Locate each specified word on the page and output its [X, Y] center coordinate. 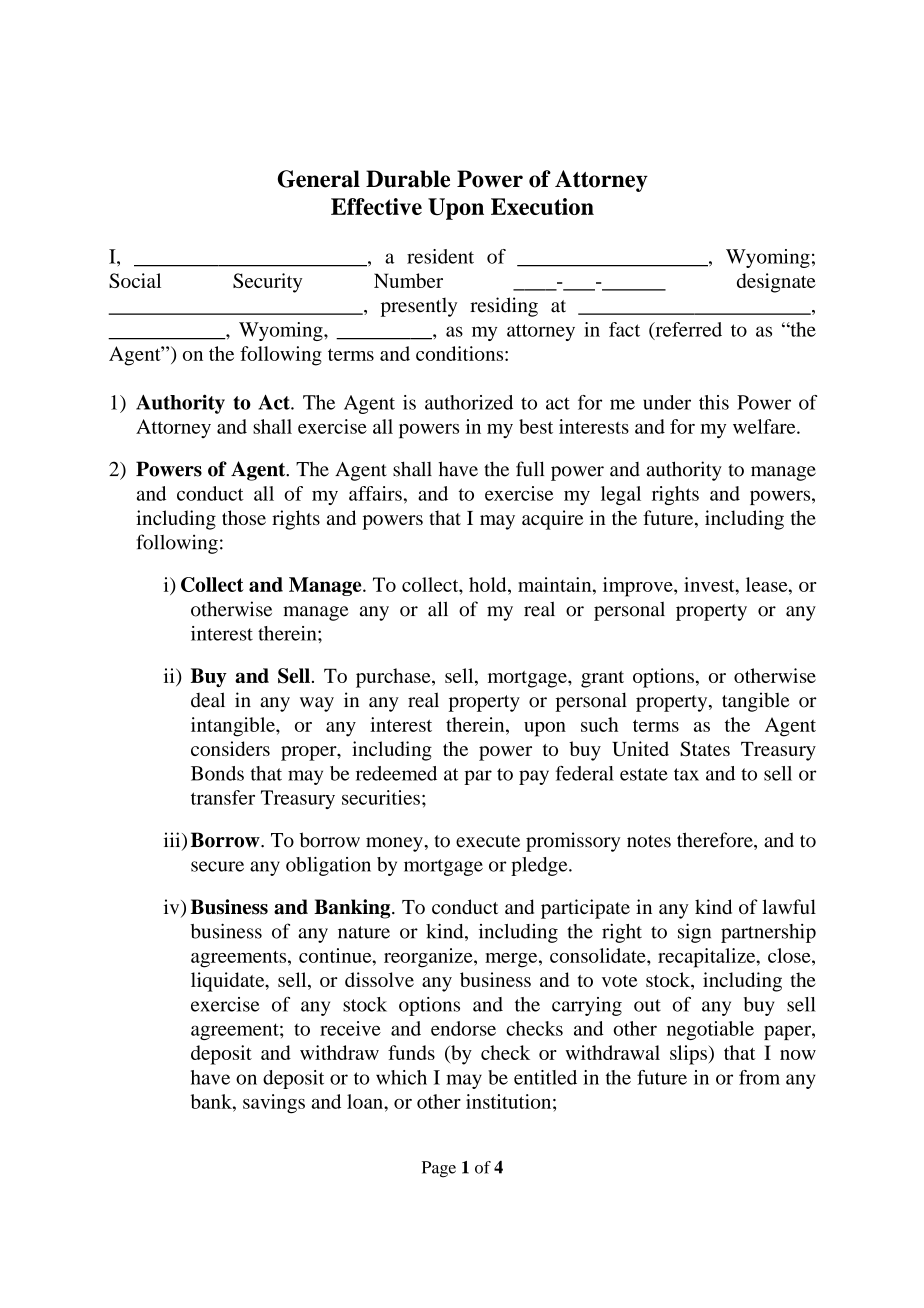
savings [274, 1104]
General [319, 179]
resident [440, 256]
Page [439, 1169]
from [759, 1077]
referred [687, 330]
